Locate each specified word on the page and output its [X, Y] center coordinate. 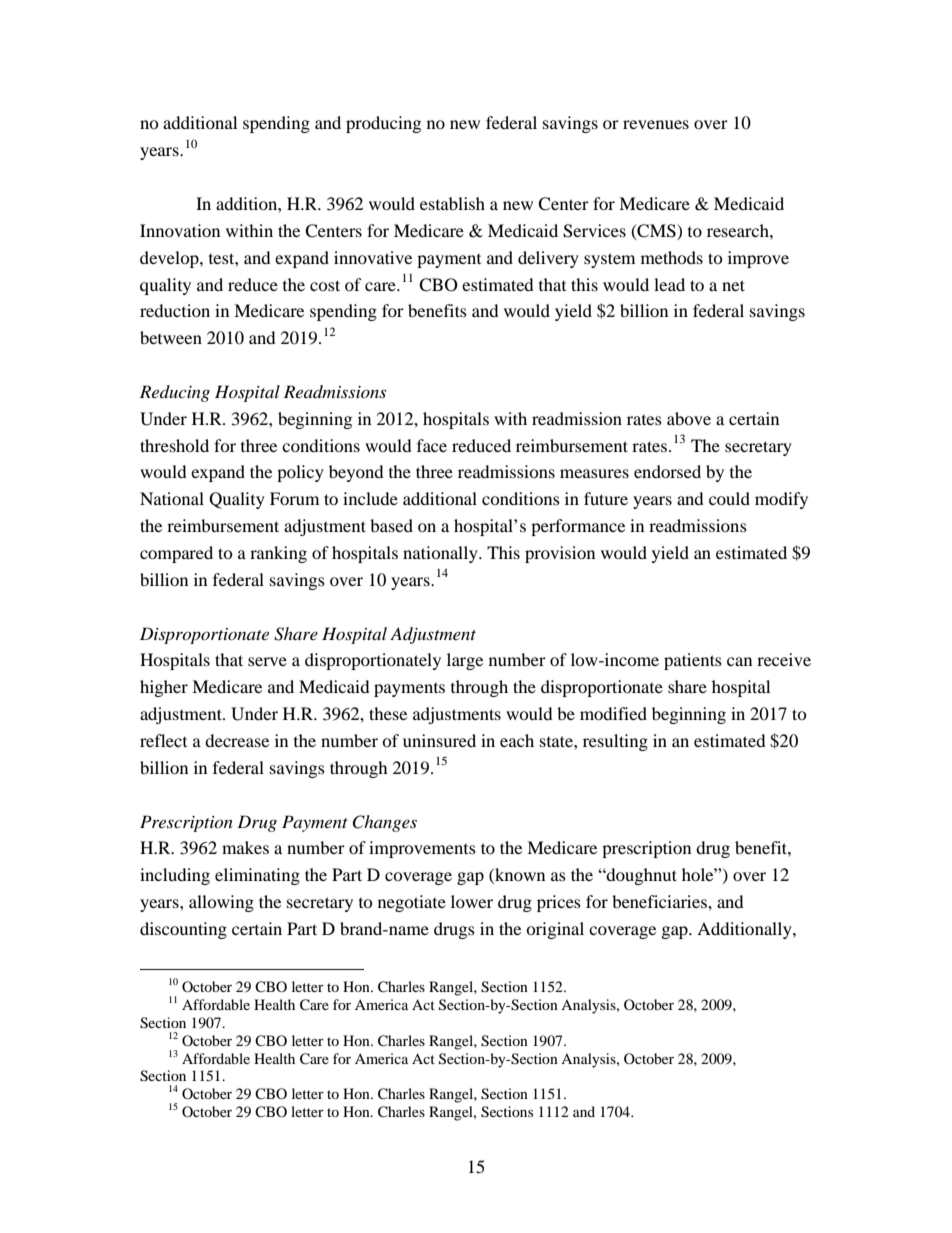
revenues [656, 124]
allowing [221, 903]
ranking [278, 554]
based [391, 525]
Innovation [180, 230]
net [733, 285]
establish [452, 203]
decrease [237, 740]
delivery [548, 259]
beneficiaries [660, 901]
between [171, 337]
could [729, 498]
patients [693, 661]
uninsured [439, 740]
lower [472, 901]
